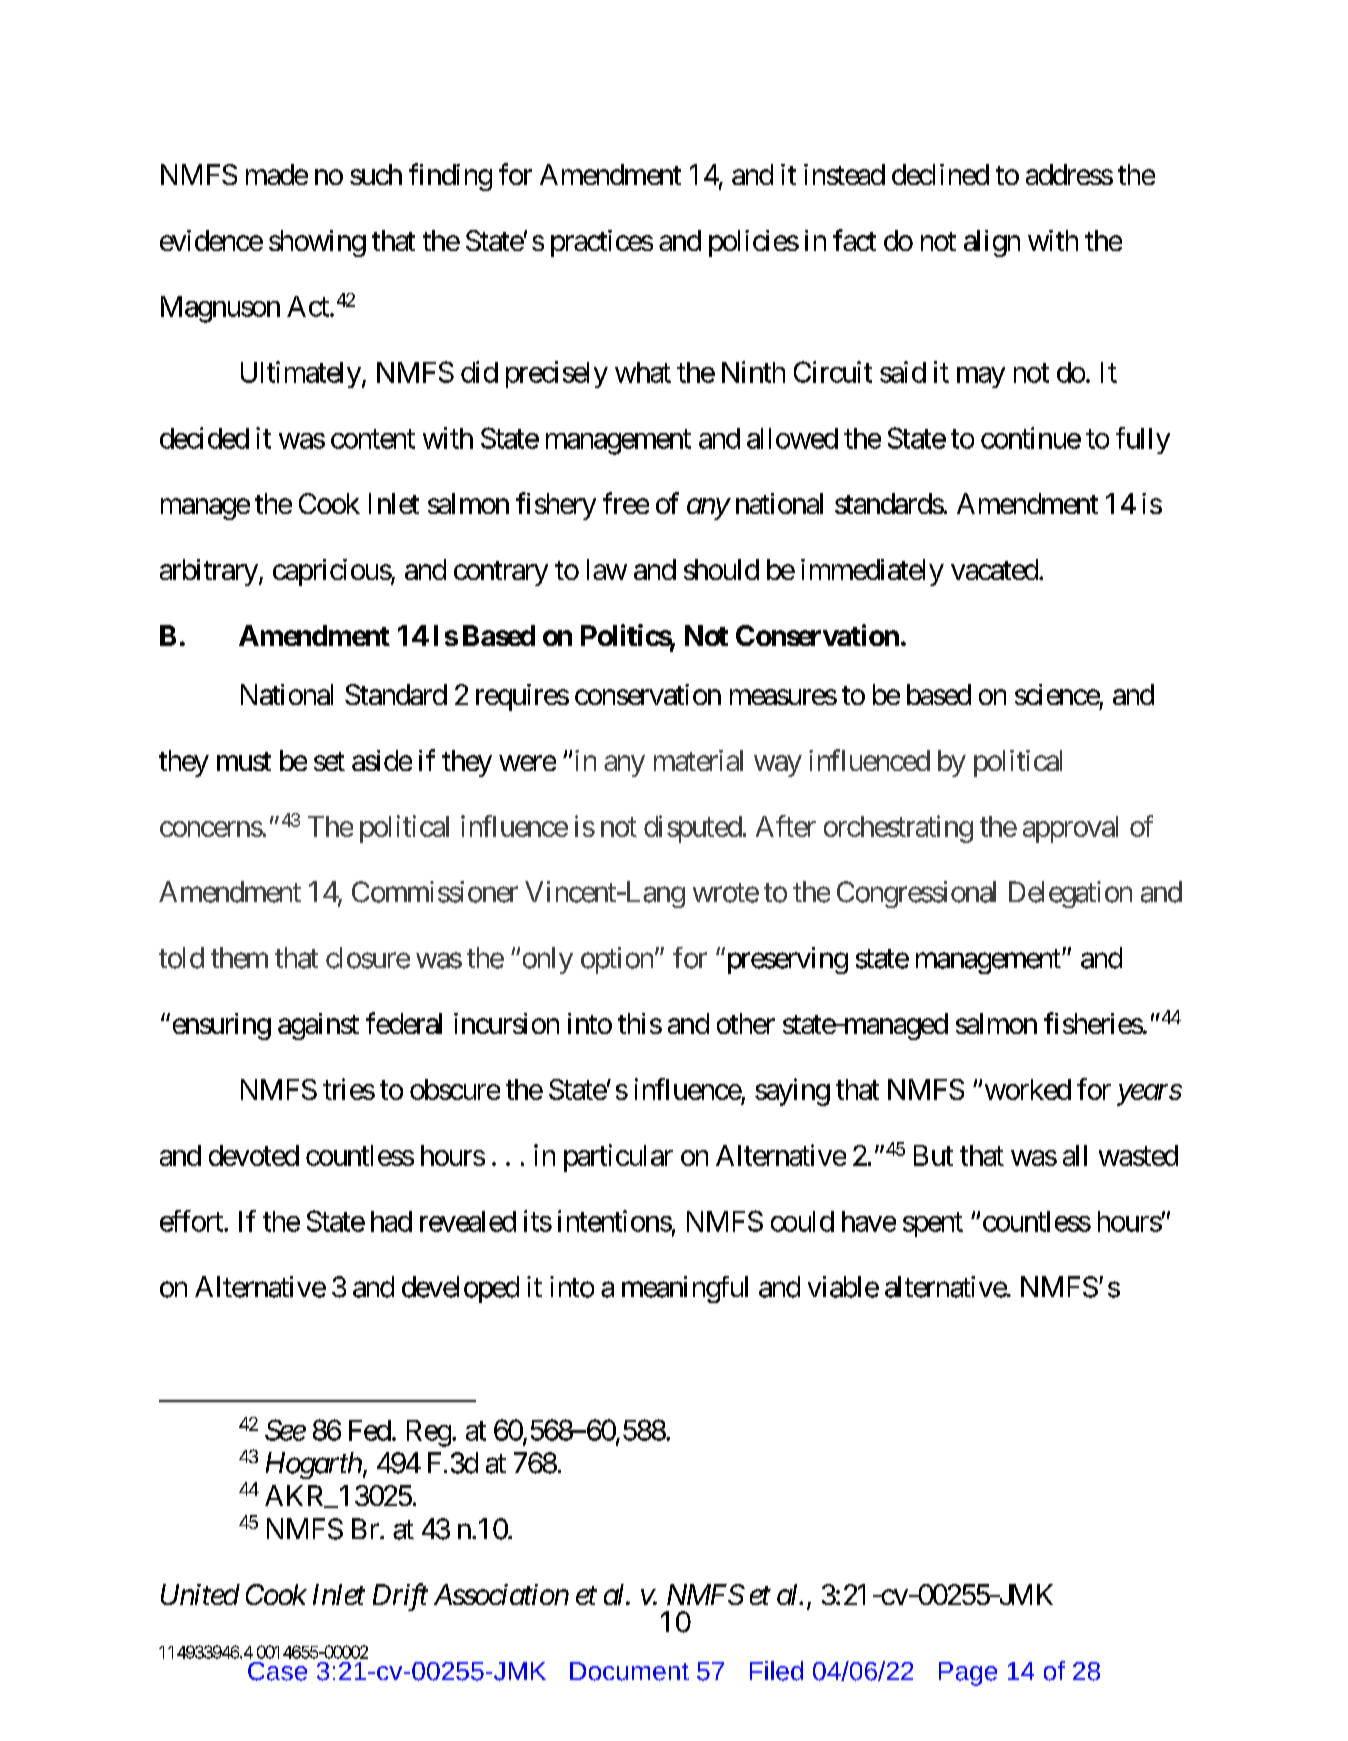  I want to click on instead, so click(844, 174).
